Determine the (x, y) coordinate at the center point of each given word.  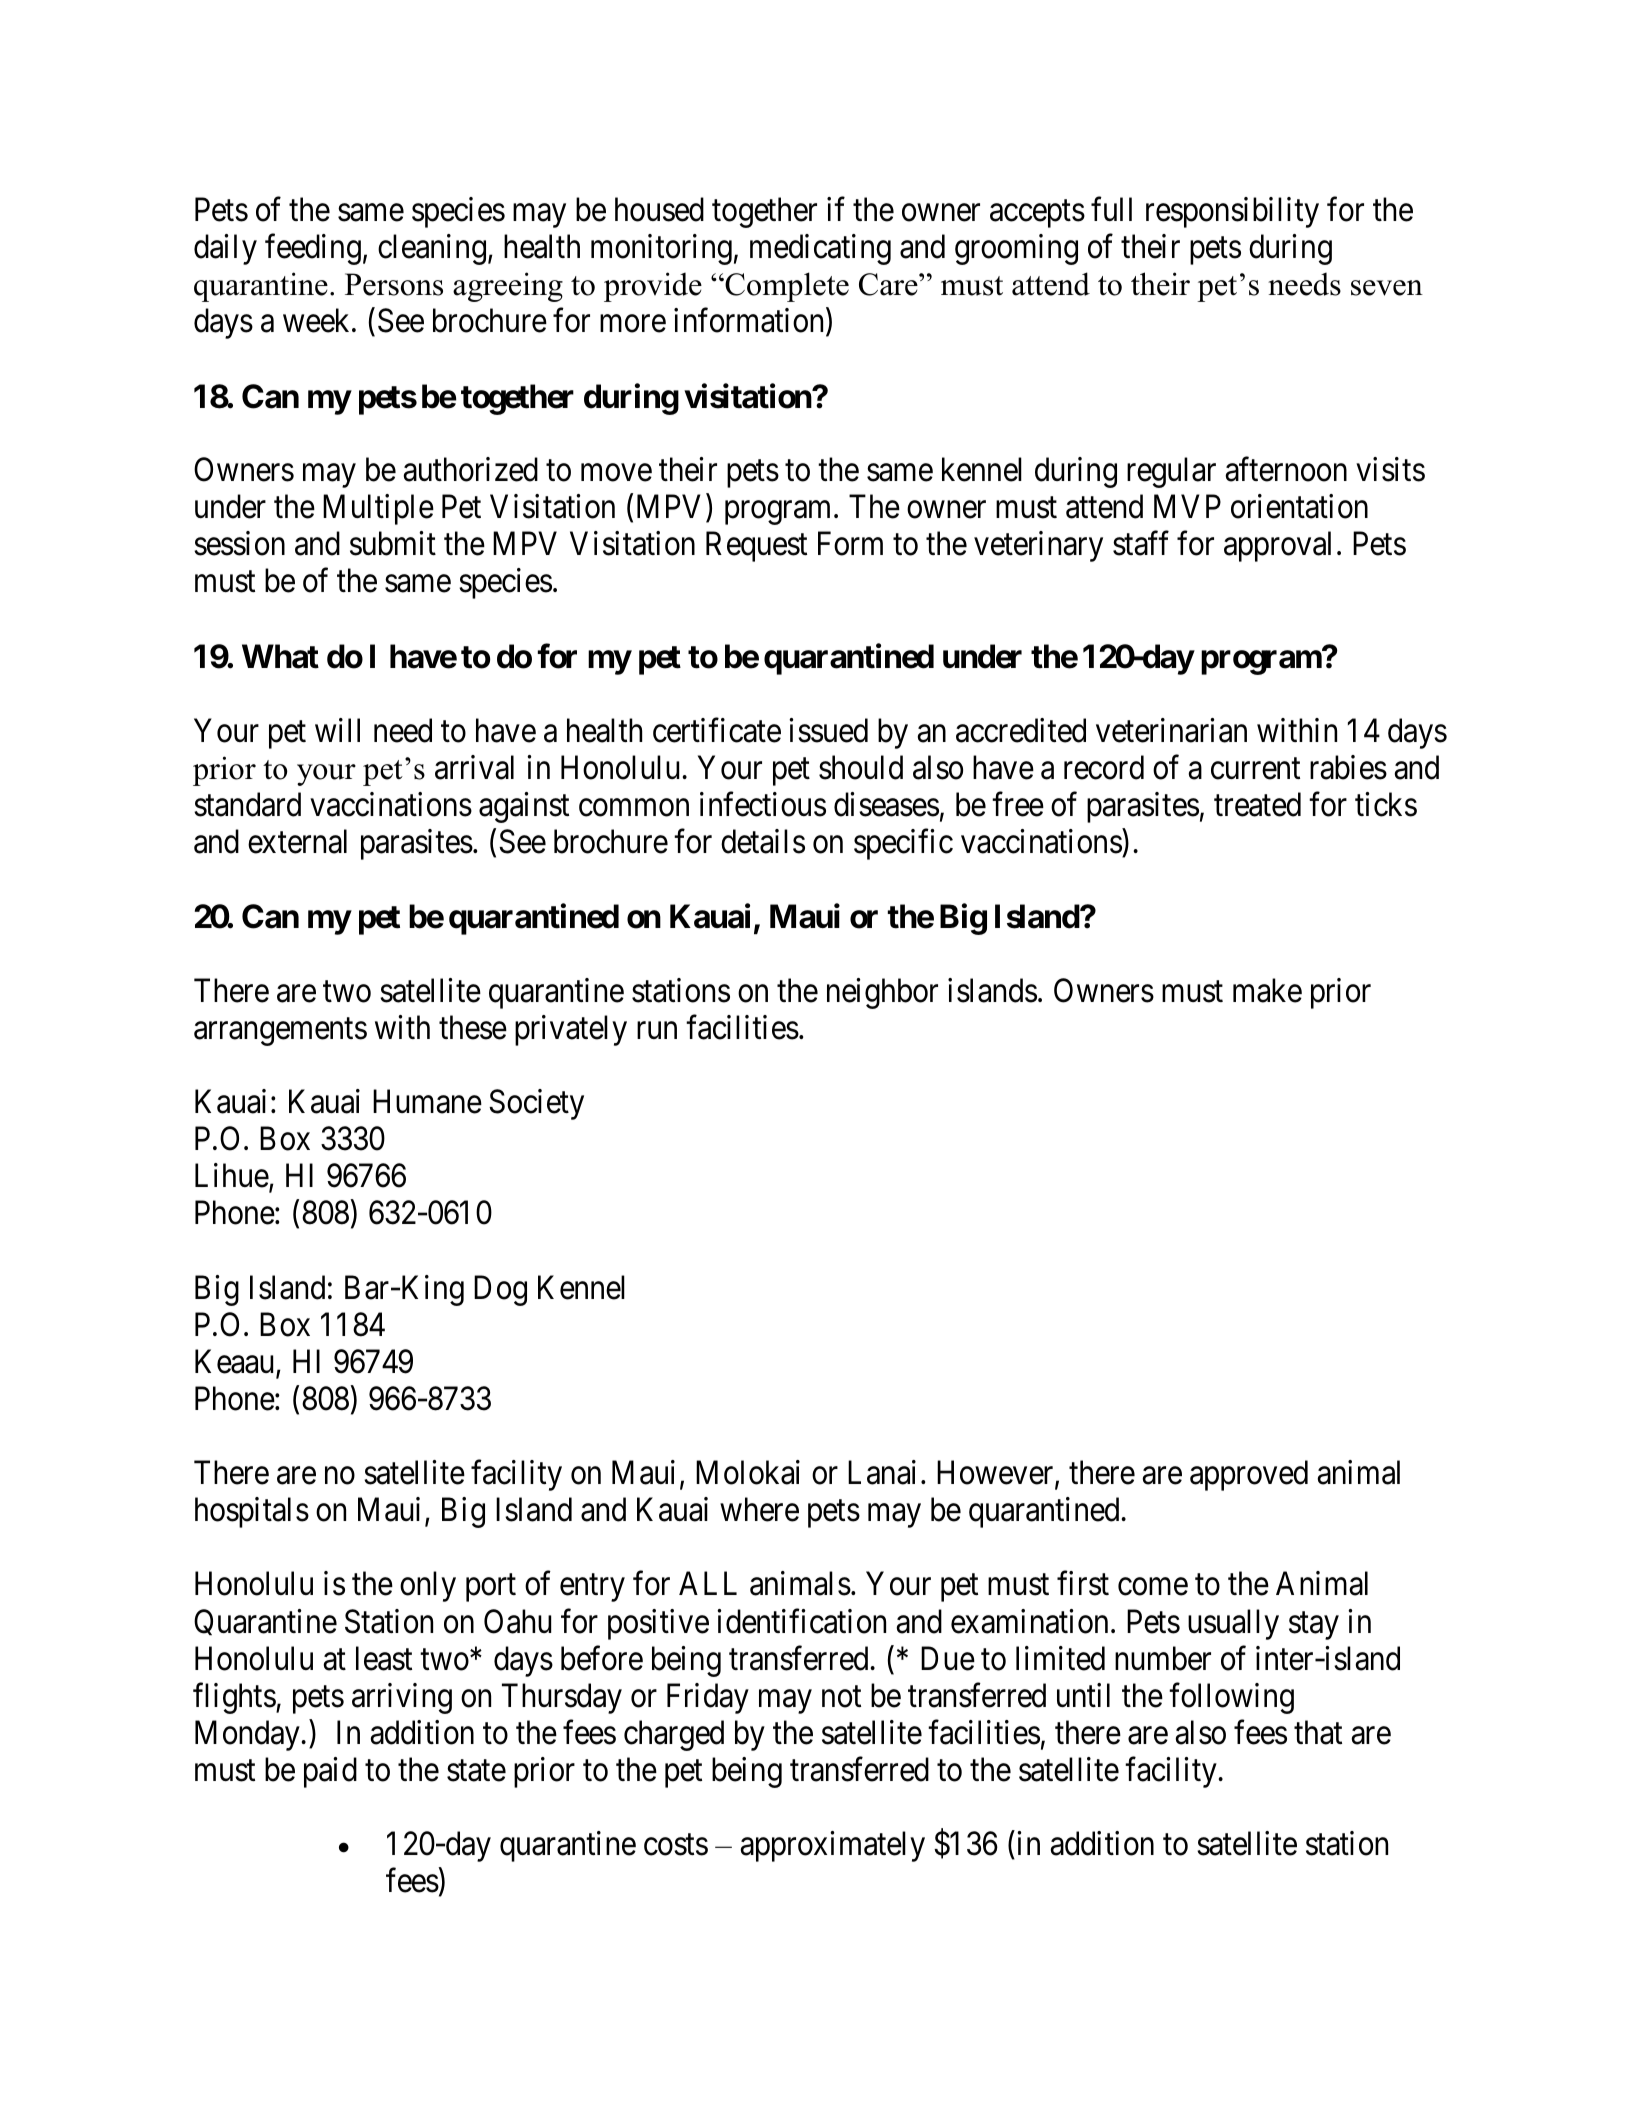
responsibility (1232, 213)
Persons (394, 284)
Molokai (748, 1472)
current (1255, 769)
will (337, 730)
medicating (820, 250)
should (861, 767)
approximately (832, 1846)
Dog (500, 1290)
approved (1249, 1475)
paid (330, 1772)
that (1318, 1732)
